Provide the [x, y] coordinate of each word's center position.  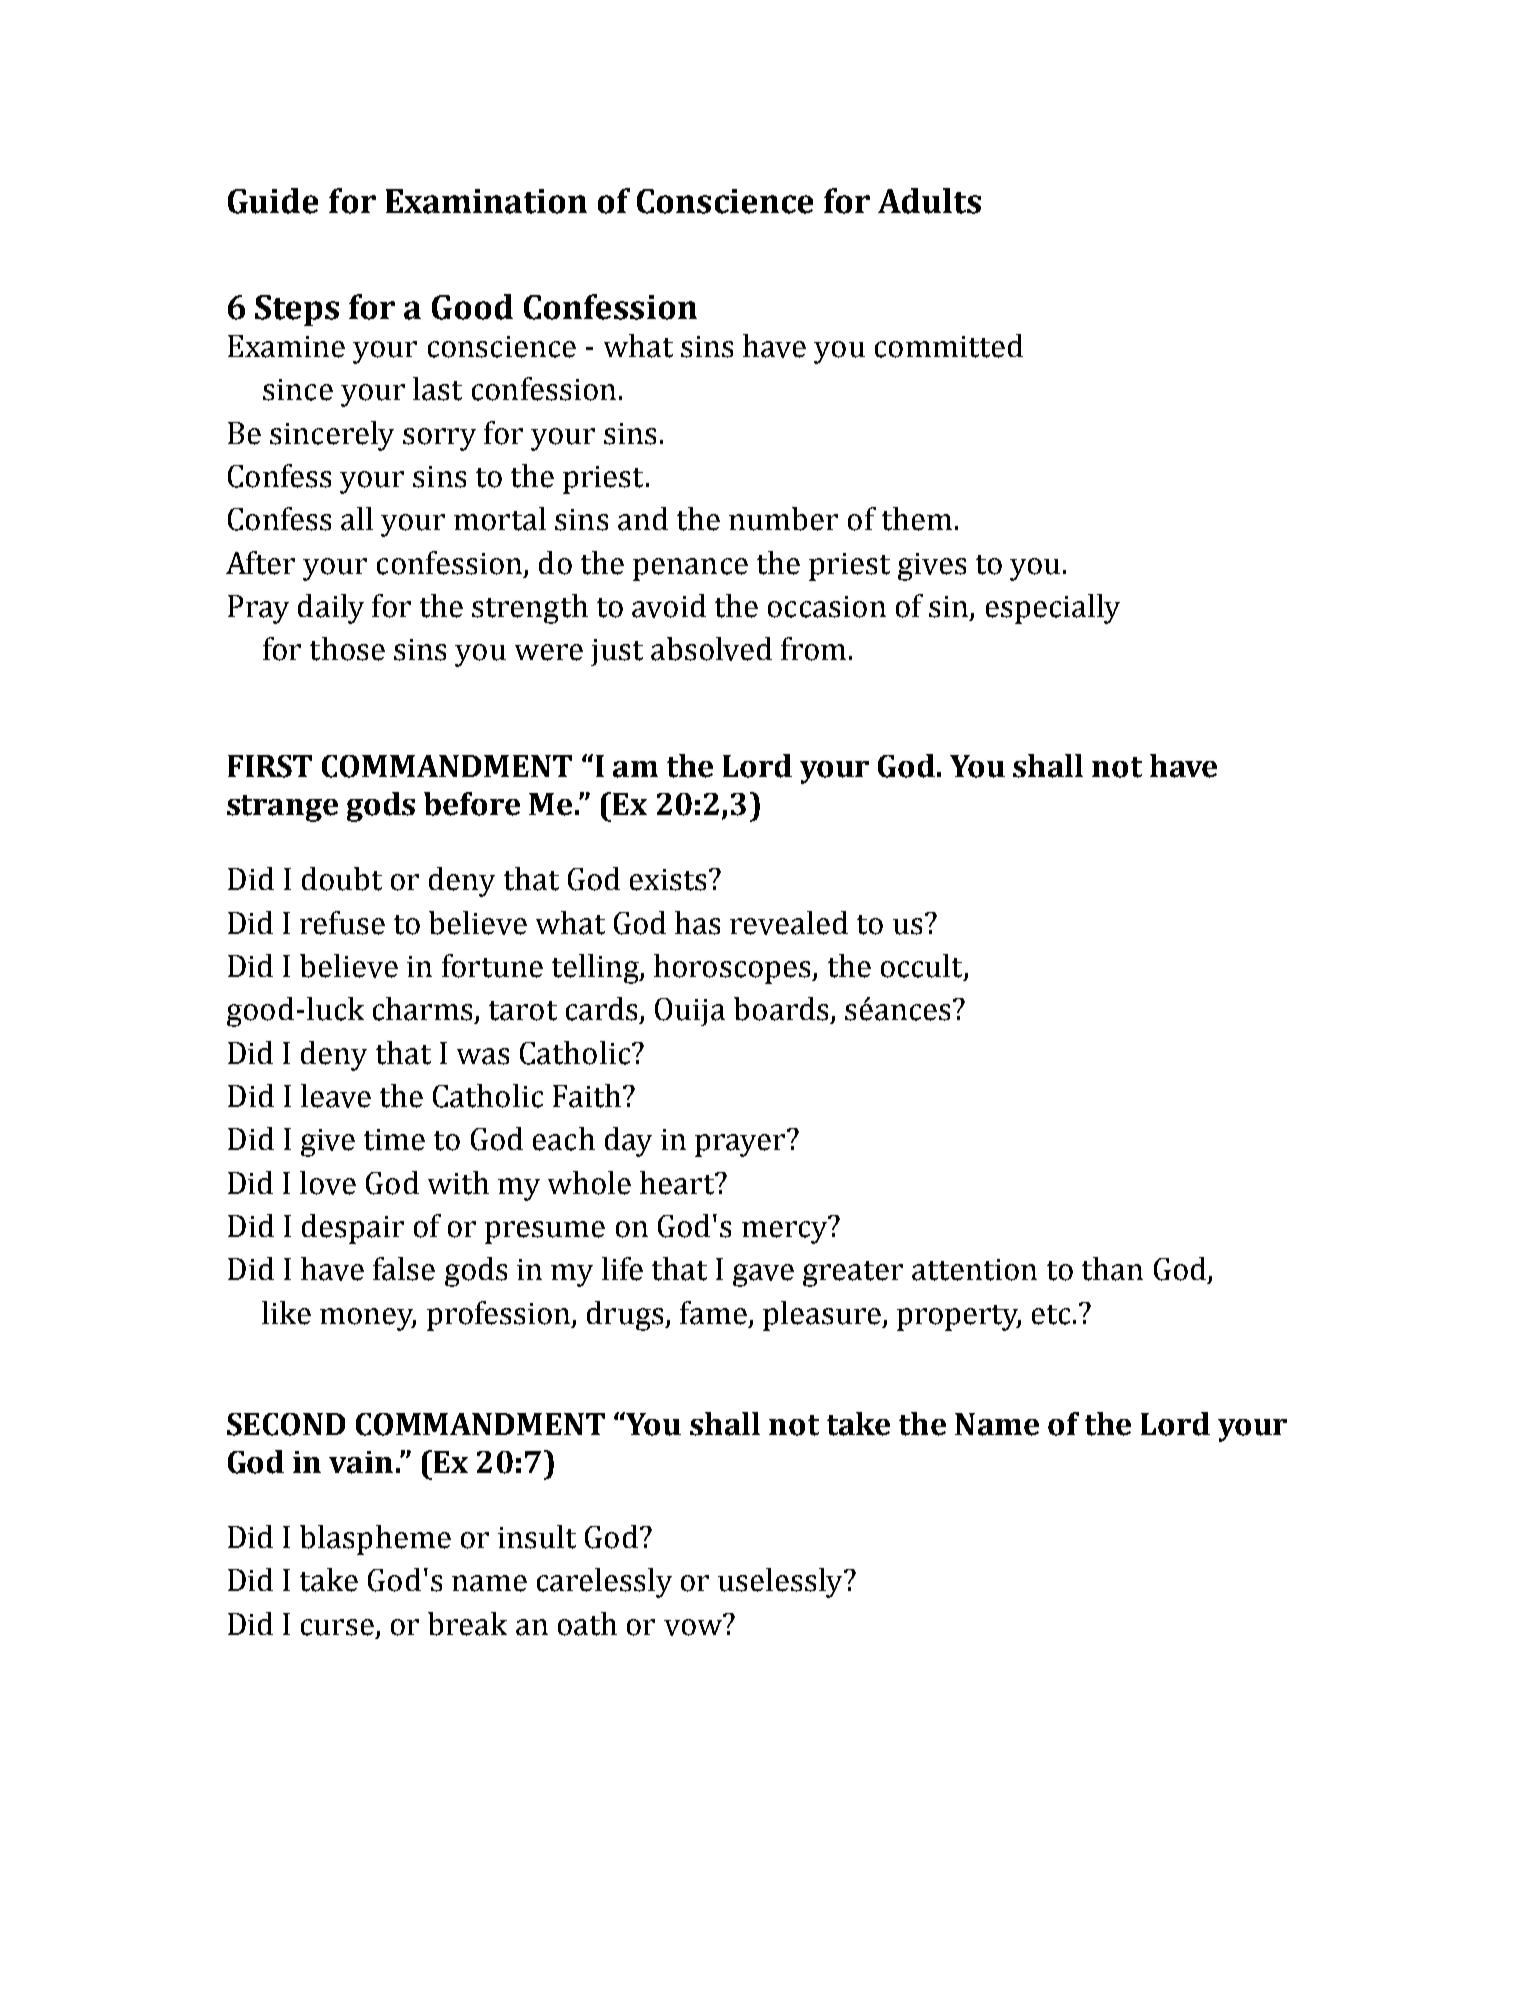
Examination [486, 201]
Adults [929, 201]
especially [1053, 609]
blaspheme [375, 1540]
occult [923, 967]
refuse [342, 923]
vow [693, 1627]
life [622, 1269]
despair [353, 1229]
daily [331, 609]
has [697, 923]
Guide [273, 201]
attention [974, 1270]
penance [690, 569]
